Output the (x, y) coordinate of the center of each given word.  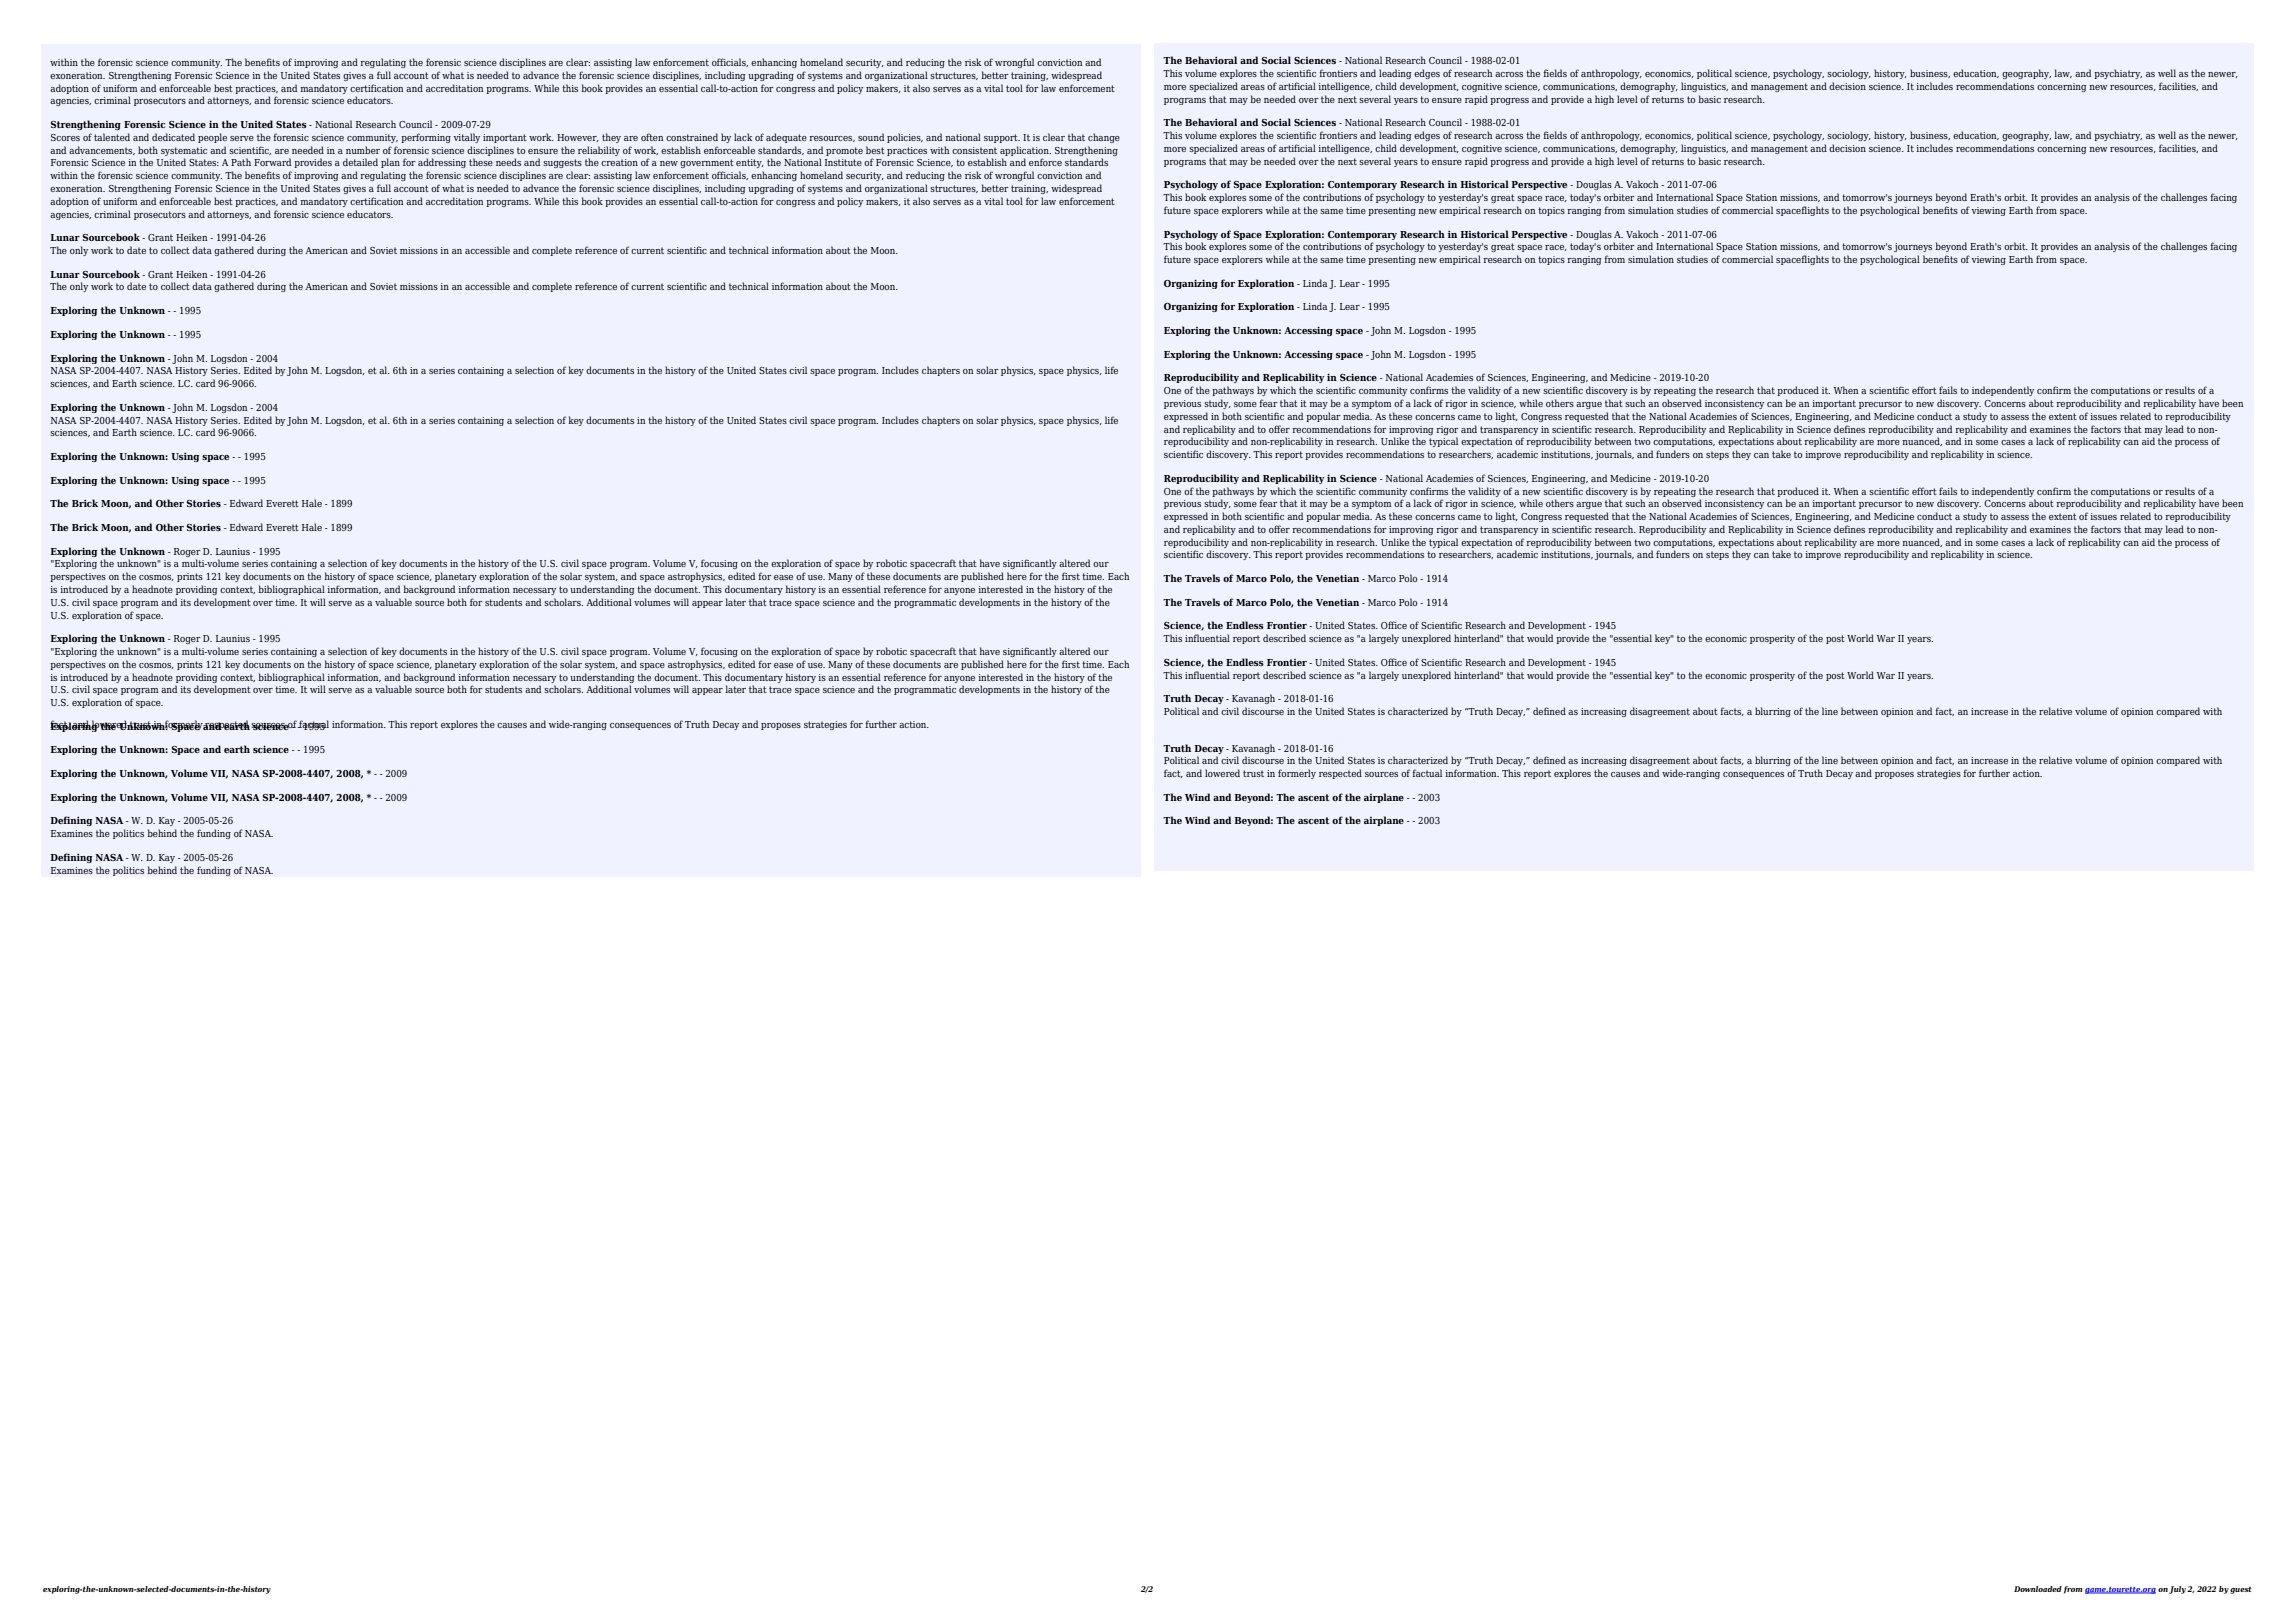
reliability (599, 151)
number (363, 150)
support (1002, 138)
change (1104, 138)
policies (905, 138)
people (212, 138)
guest (2241, 1590)
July (2177, 1590)
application (1025, 151)
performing (426, 138)
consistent (974, 150)
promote (844, 151)
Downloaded (2038, 1589)
